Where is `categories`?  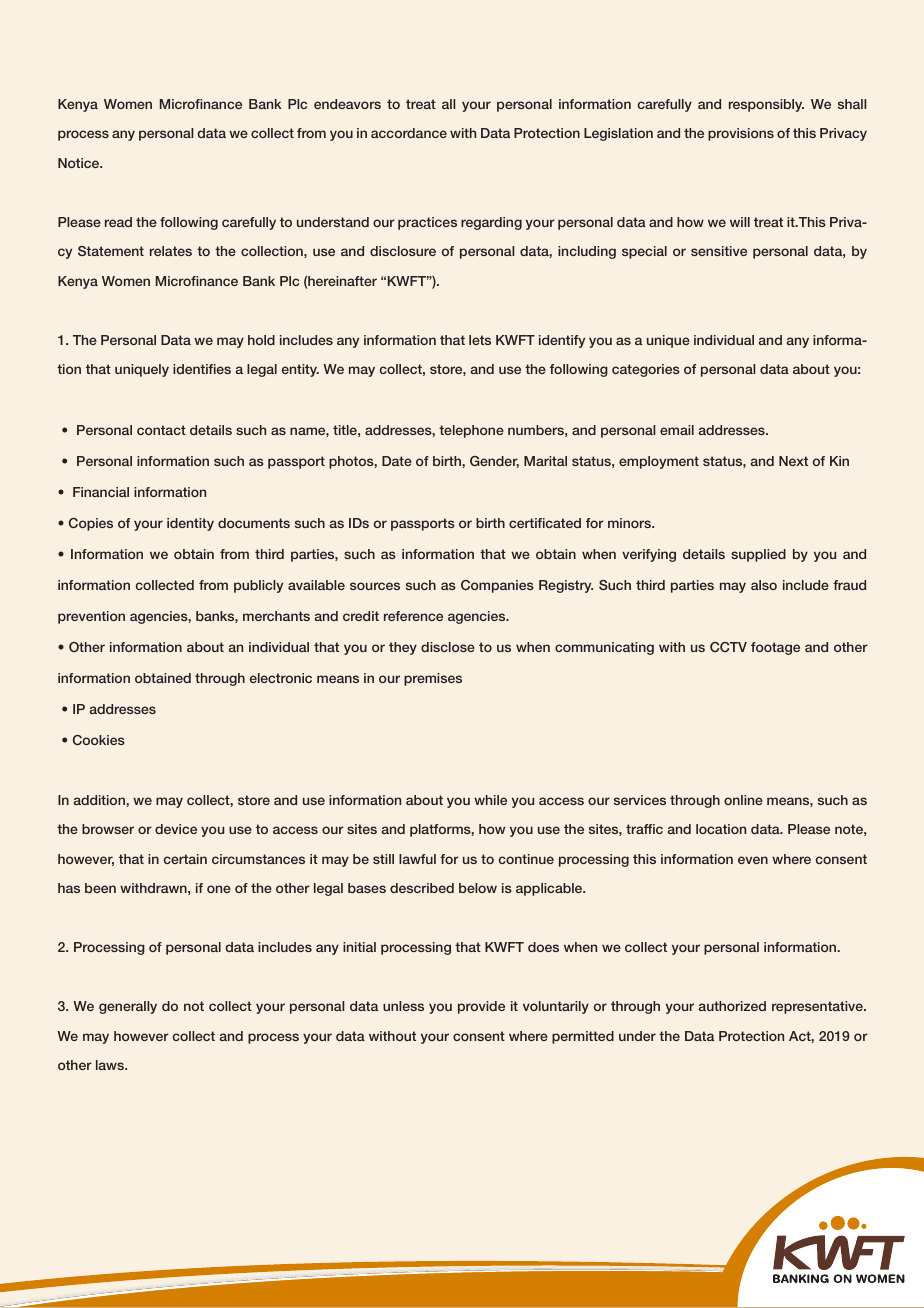 categories is located at coordinates (646, 370).
